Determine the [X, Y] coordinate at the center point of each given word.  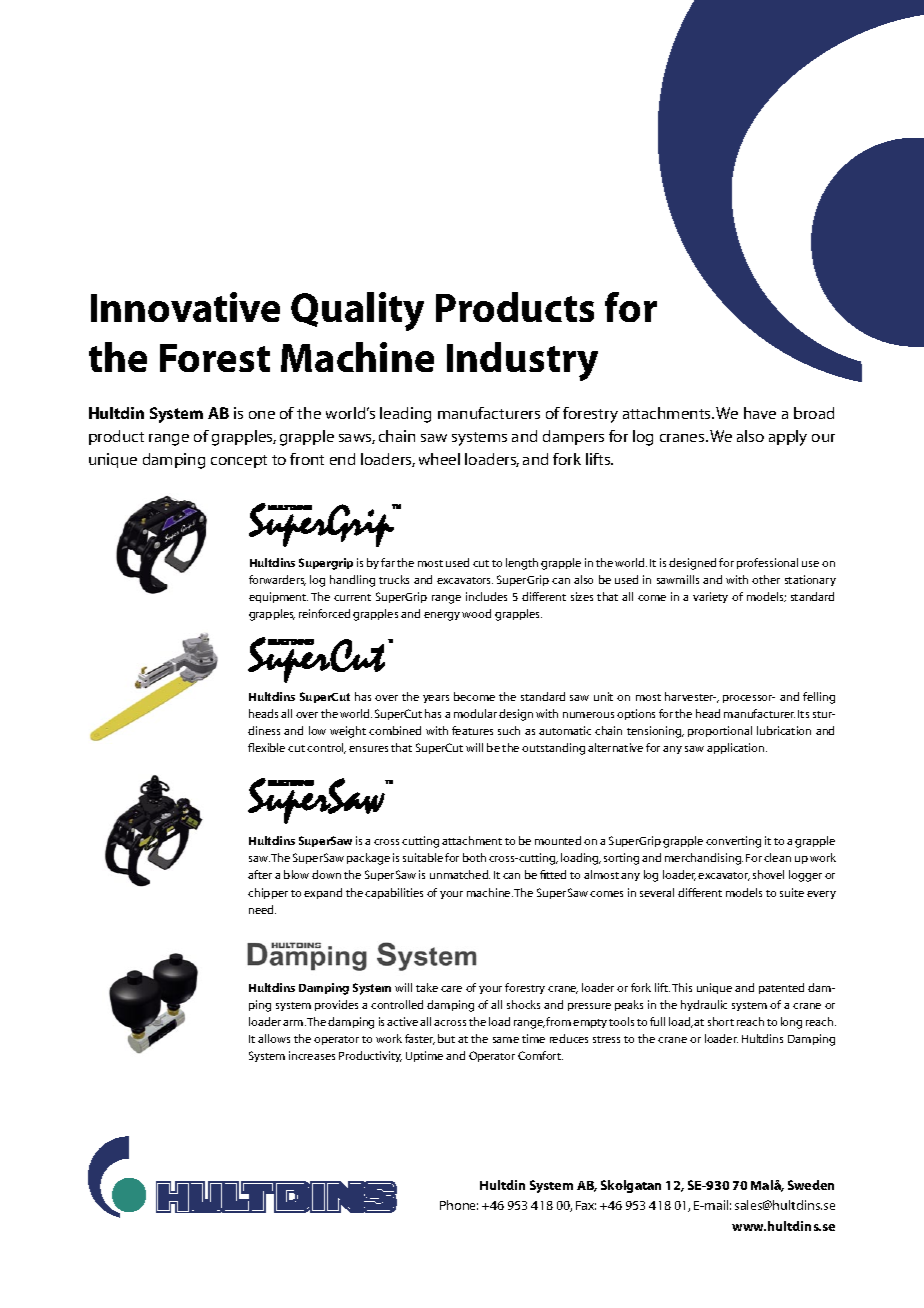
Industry [522, 361]
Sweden [811, 1185]
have [760, 413]
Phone [459, 1205]
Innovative [185, 307]
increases [312, 1055]
